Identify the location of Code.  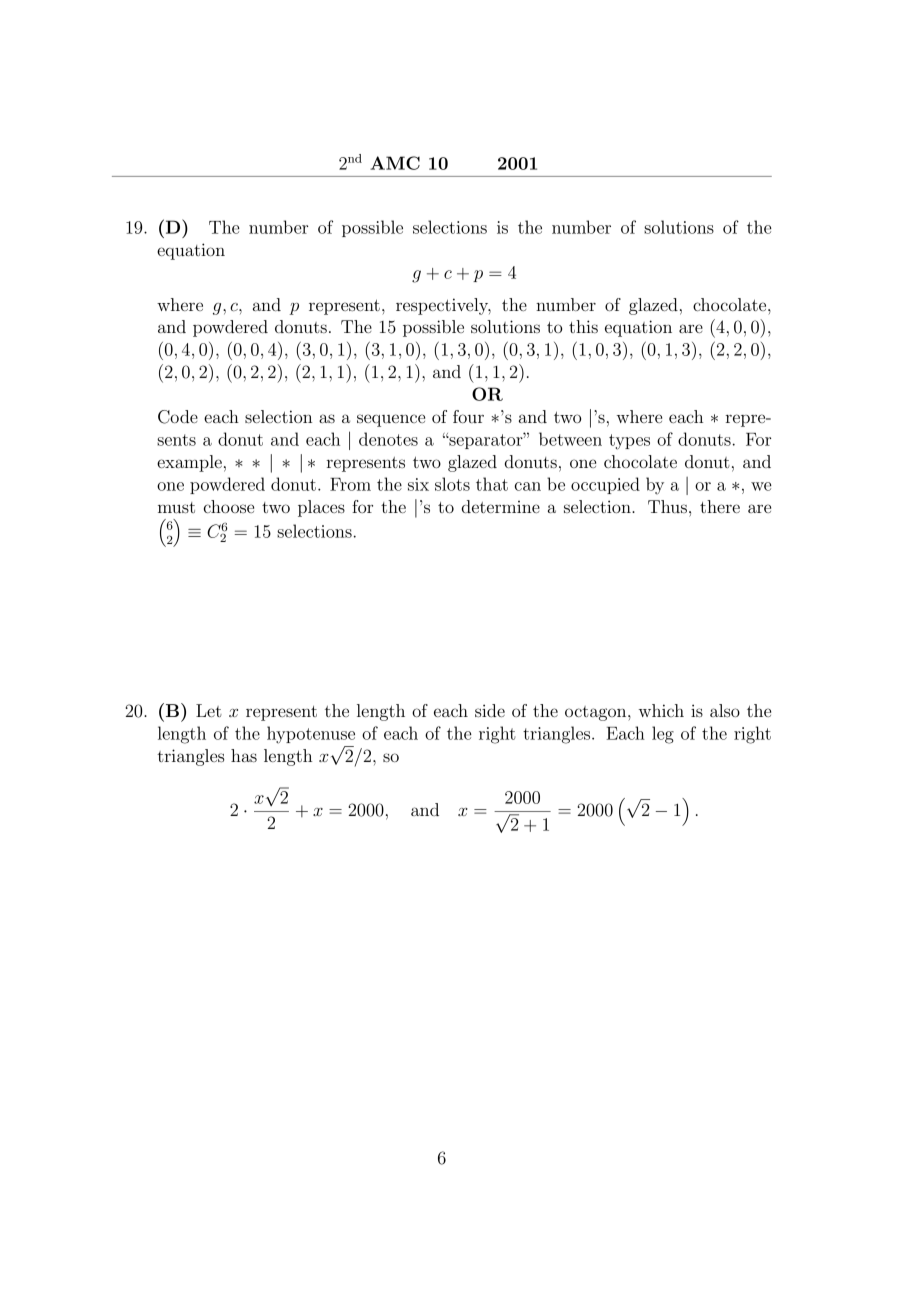
(178, 417).
